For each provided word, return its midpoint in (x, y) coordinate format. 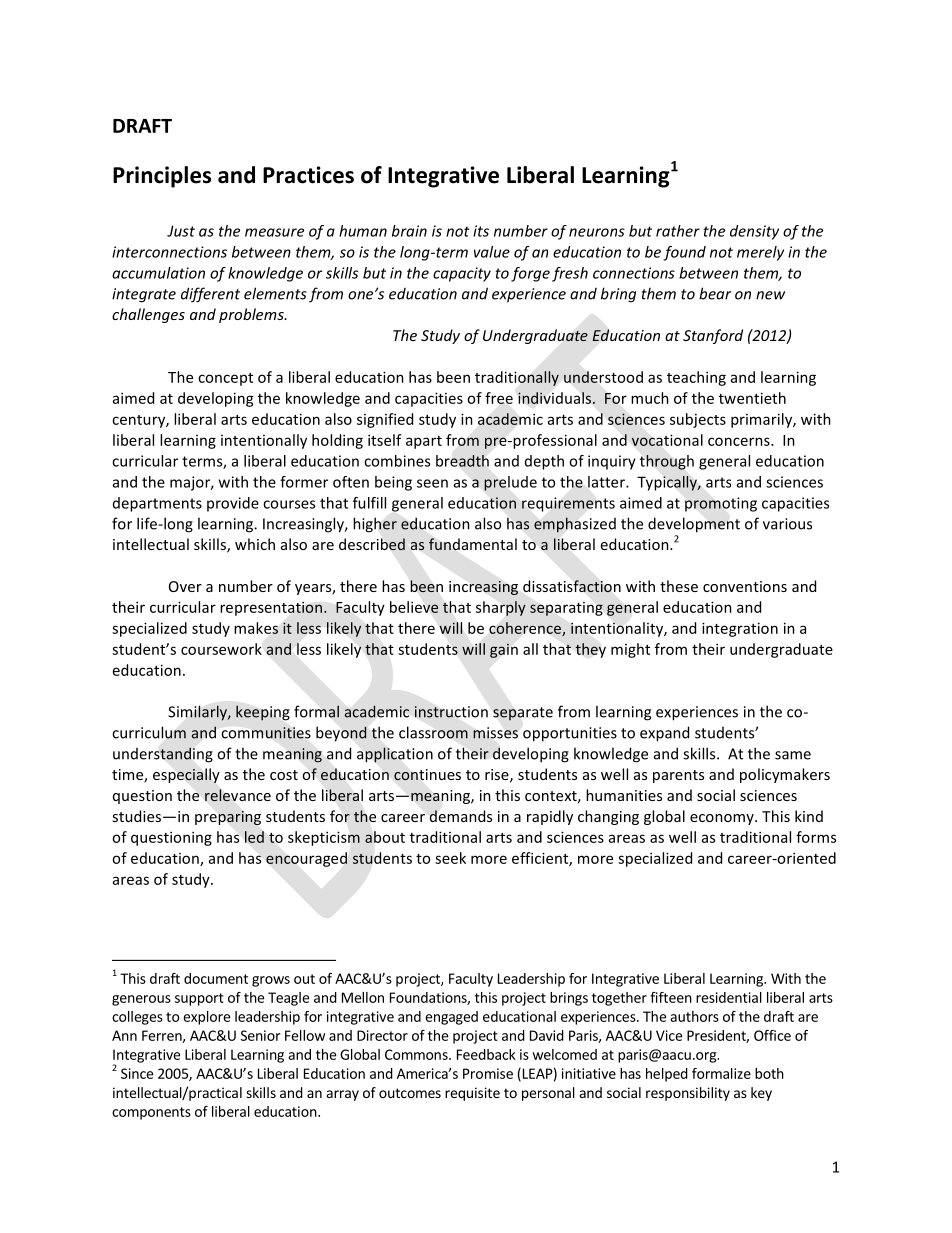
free (499, 398)
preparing (228, 818)
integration (740, 629)
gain (504, 651)
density (754, 232)
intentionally (264, 441)
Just (181, 231)
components (151, 1113)
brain (409, 231)
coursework (221, 649)
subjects (698, 420)
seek (450, 858)
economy (723, 819)
